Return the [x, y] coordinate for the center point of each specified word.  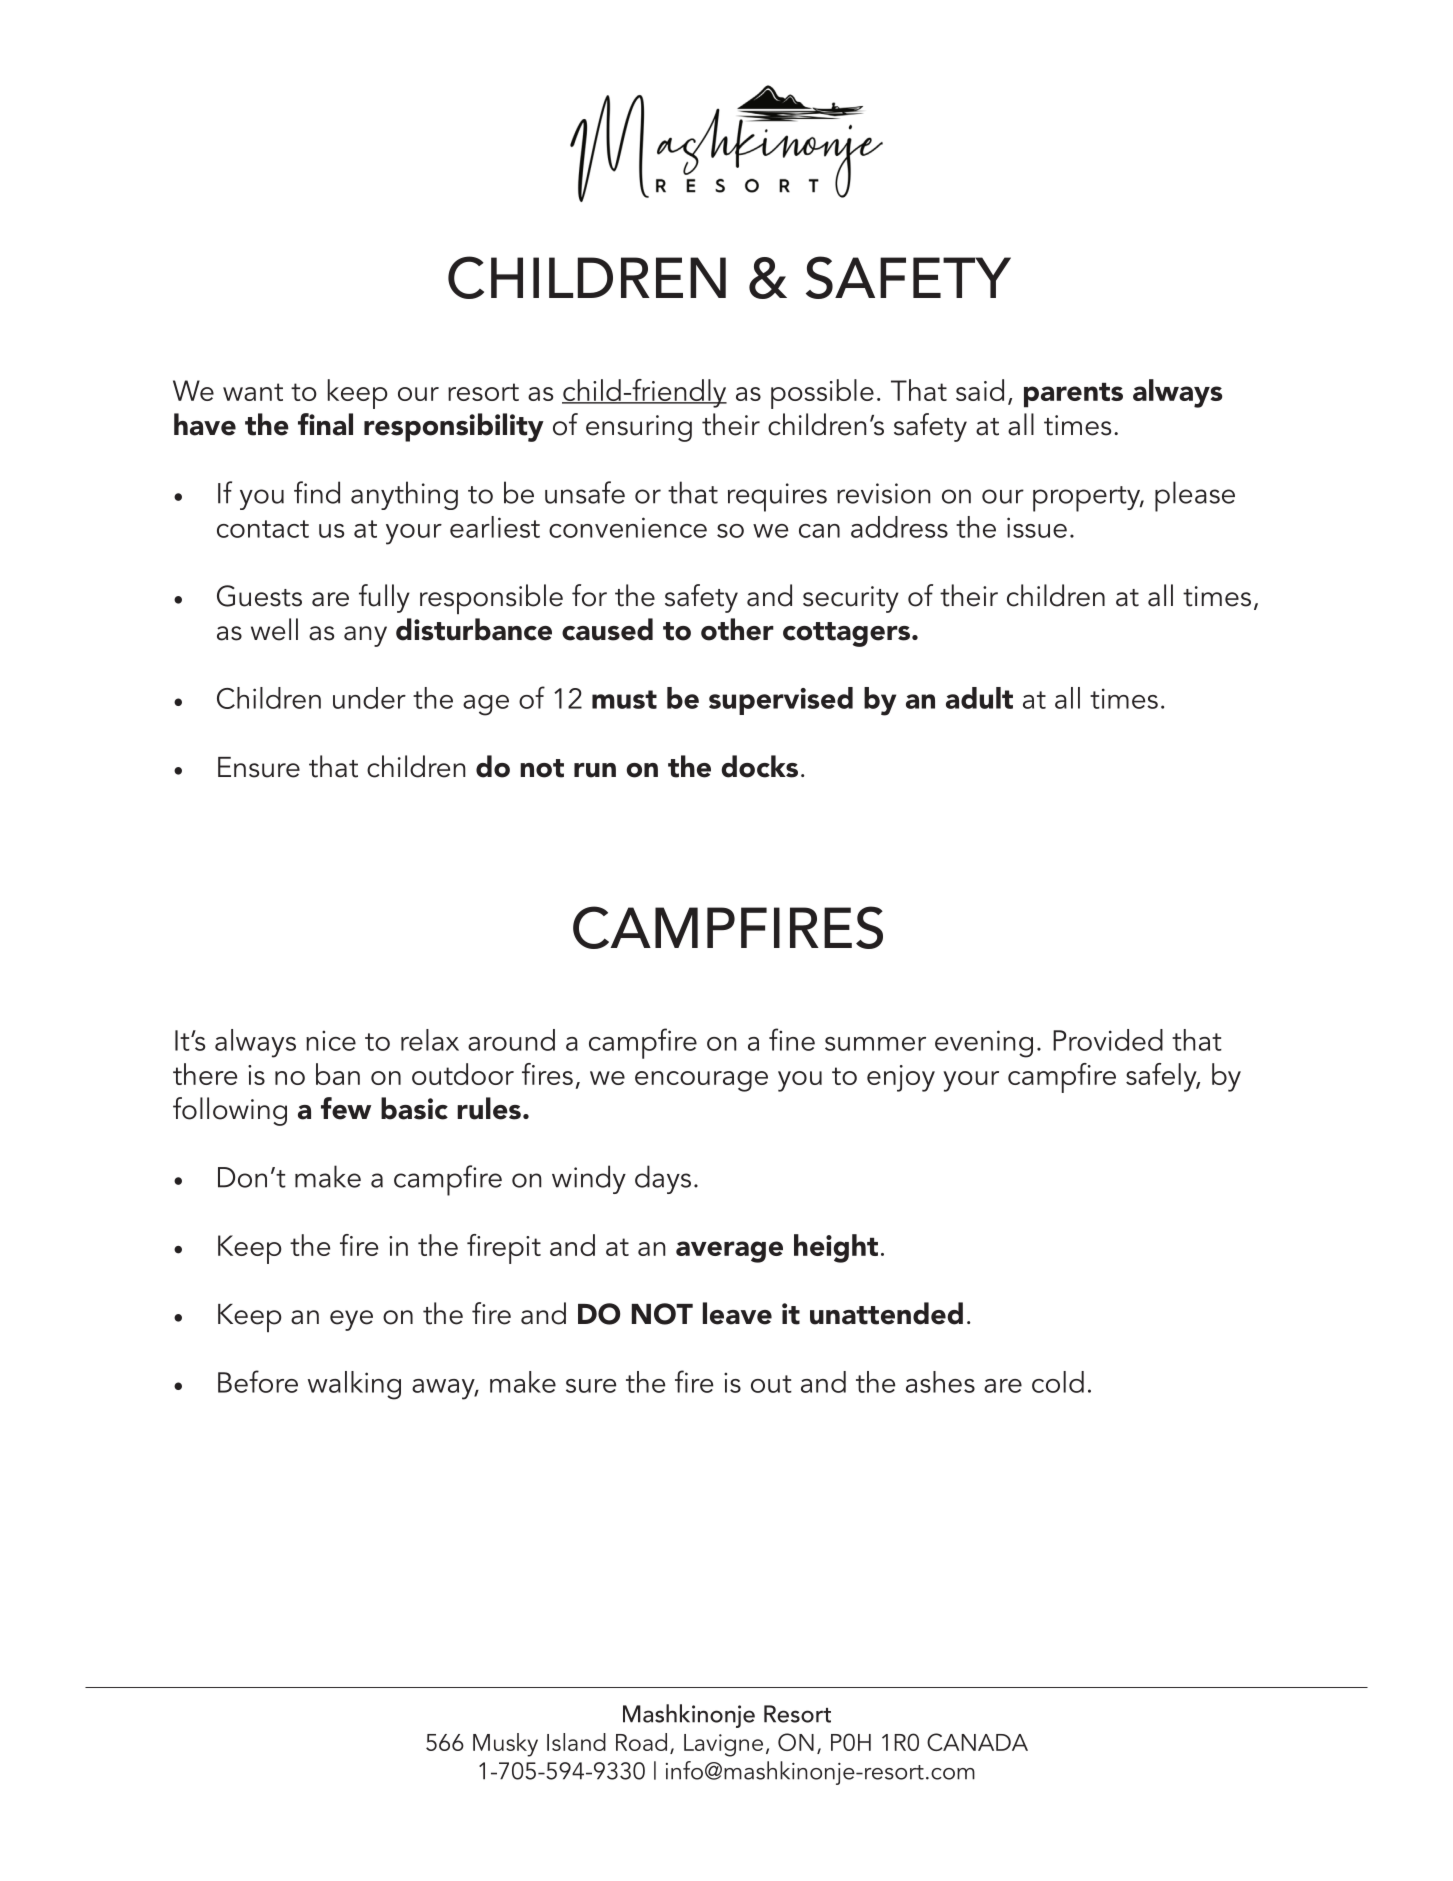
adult [979, 698]
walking [354, 1385]
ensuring [639, 428]
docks [759, 766]
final [325, 424]
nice [331, 1040]
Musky [505, 1745]
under [369, 698]
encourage [701, 1081]
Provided [1108, 1040]
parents [1073, 395]
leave [737, 1313]
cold [1058, 1382]
